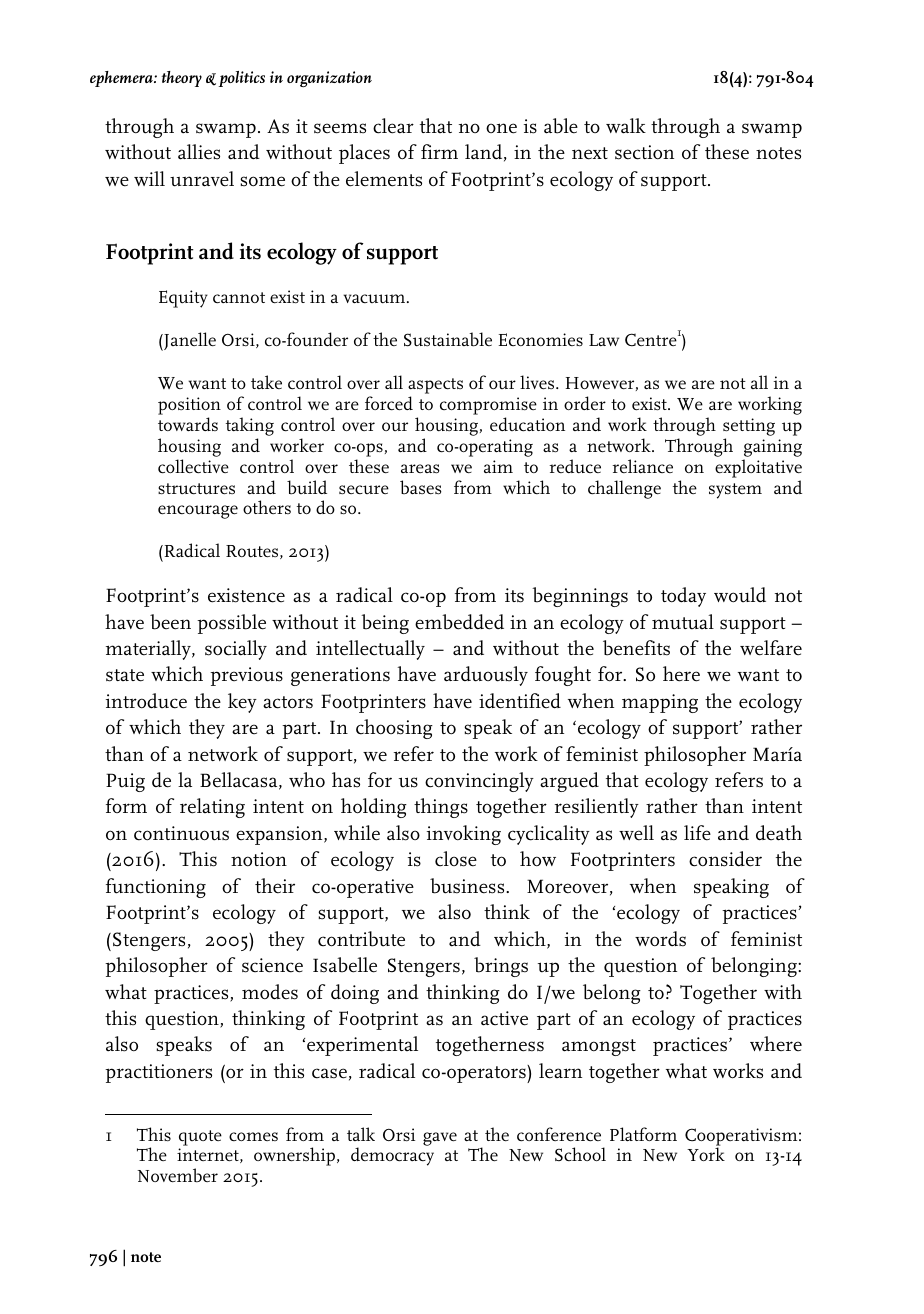 The width and height of the document is (924, 1314). What do you see at coordinates (440, 1139) in the document?
I see `gave` at bounding box center [440, 1139].
